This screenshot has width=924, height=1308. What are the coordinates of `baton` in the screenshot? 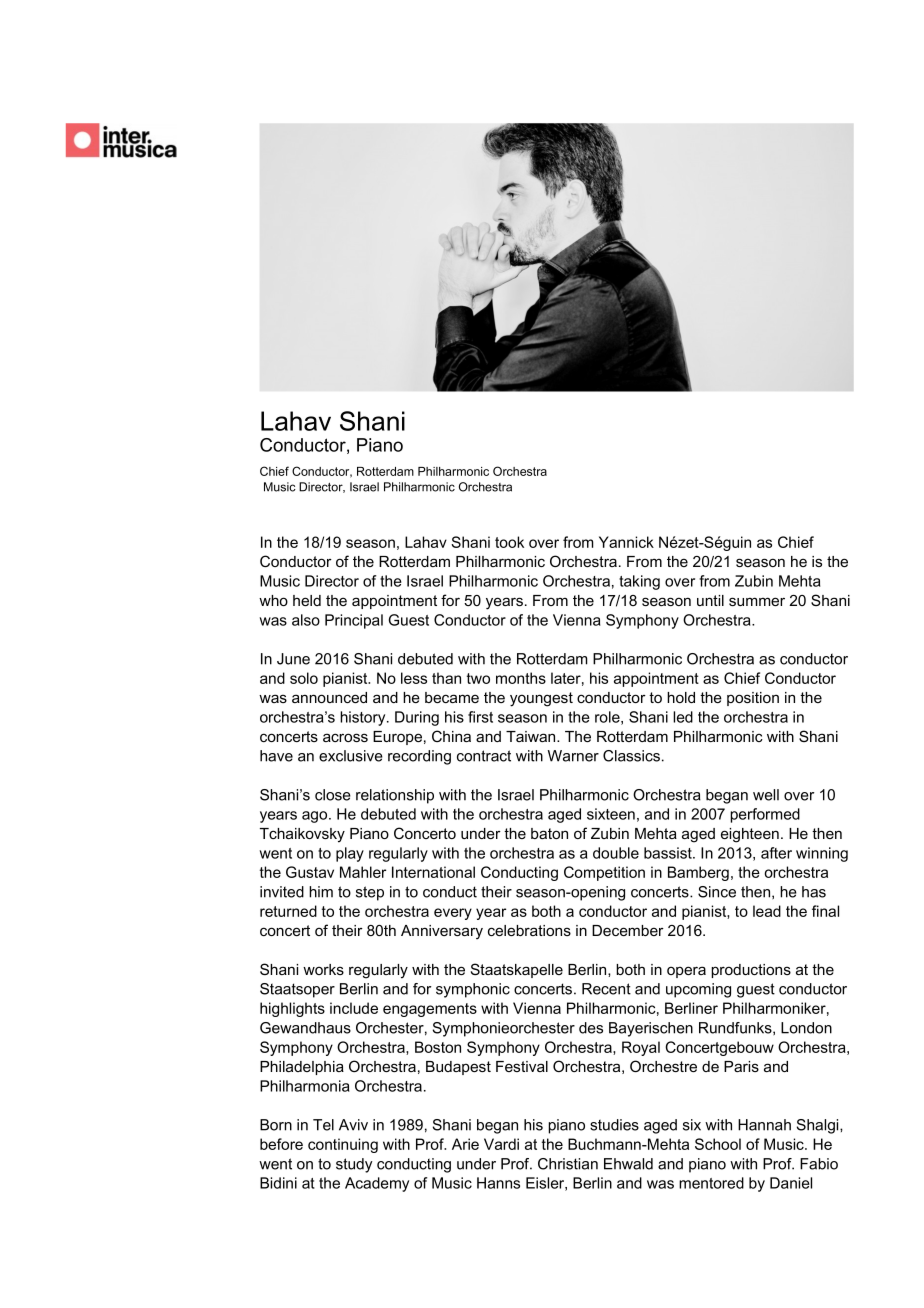 It's located at (549, 833).
